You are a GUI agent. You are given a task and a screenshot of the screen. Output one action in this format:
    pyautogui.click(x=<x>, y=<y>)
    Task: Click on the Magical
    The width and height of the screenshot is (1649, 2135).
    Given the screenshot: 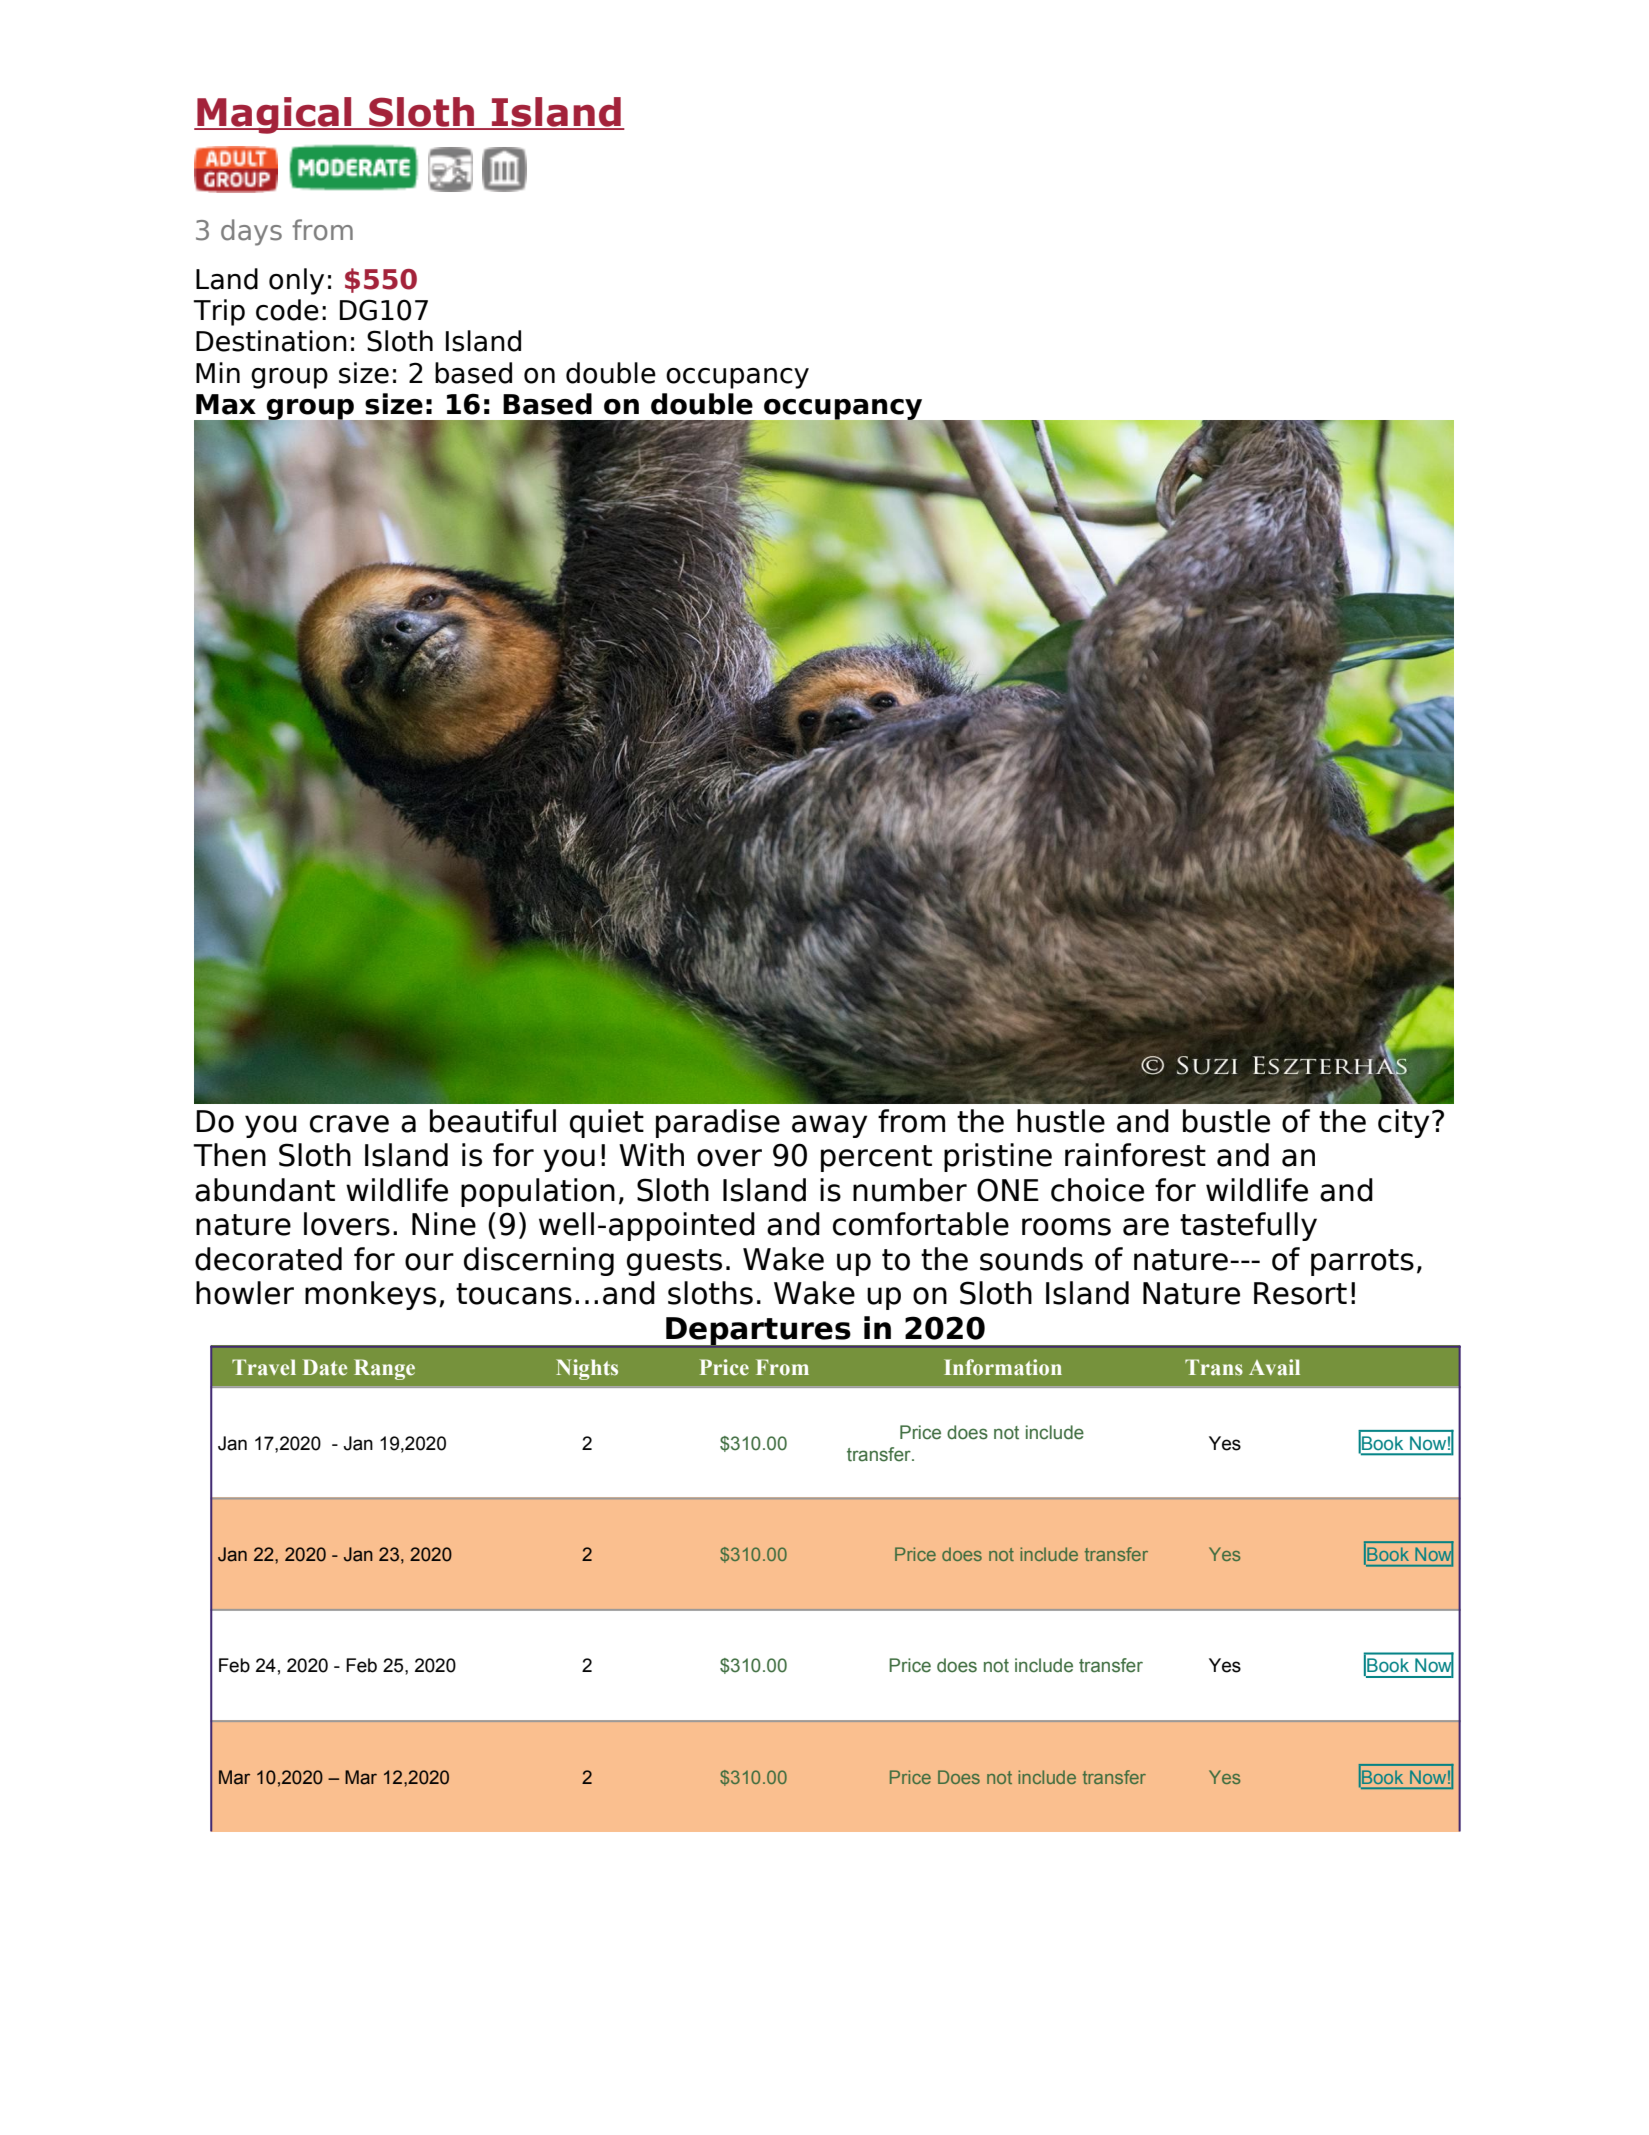 What is the action you would take?
    pyautogui.click(x=274, y=115)
